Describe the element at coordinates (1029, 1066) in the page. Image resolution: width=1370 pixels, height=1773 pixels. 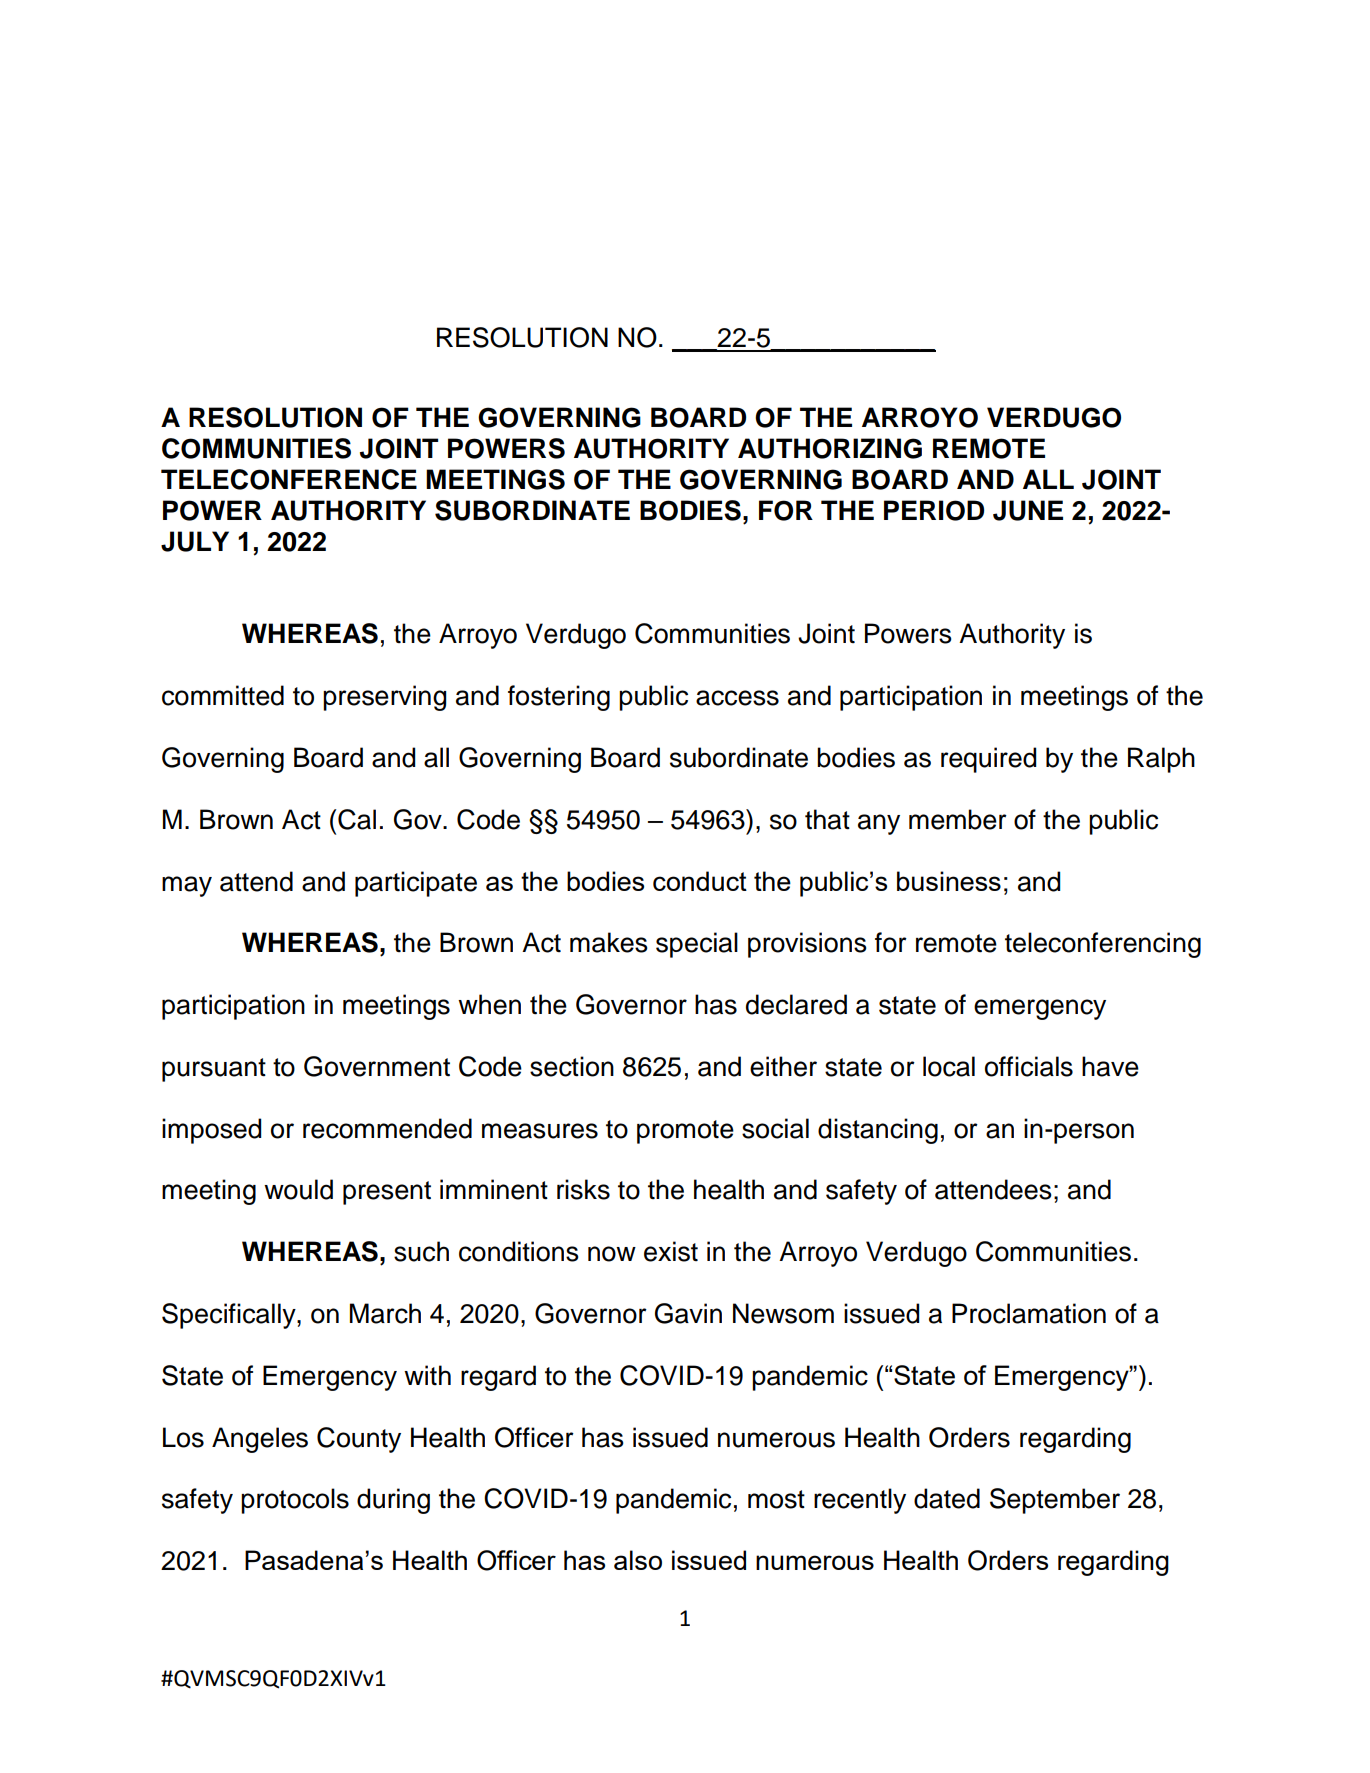
I see `officials` at that location.
